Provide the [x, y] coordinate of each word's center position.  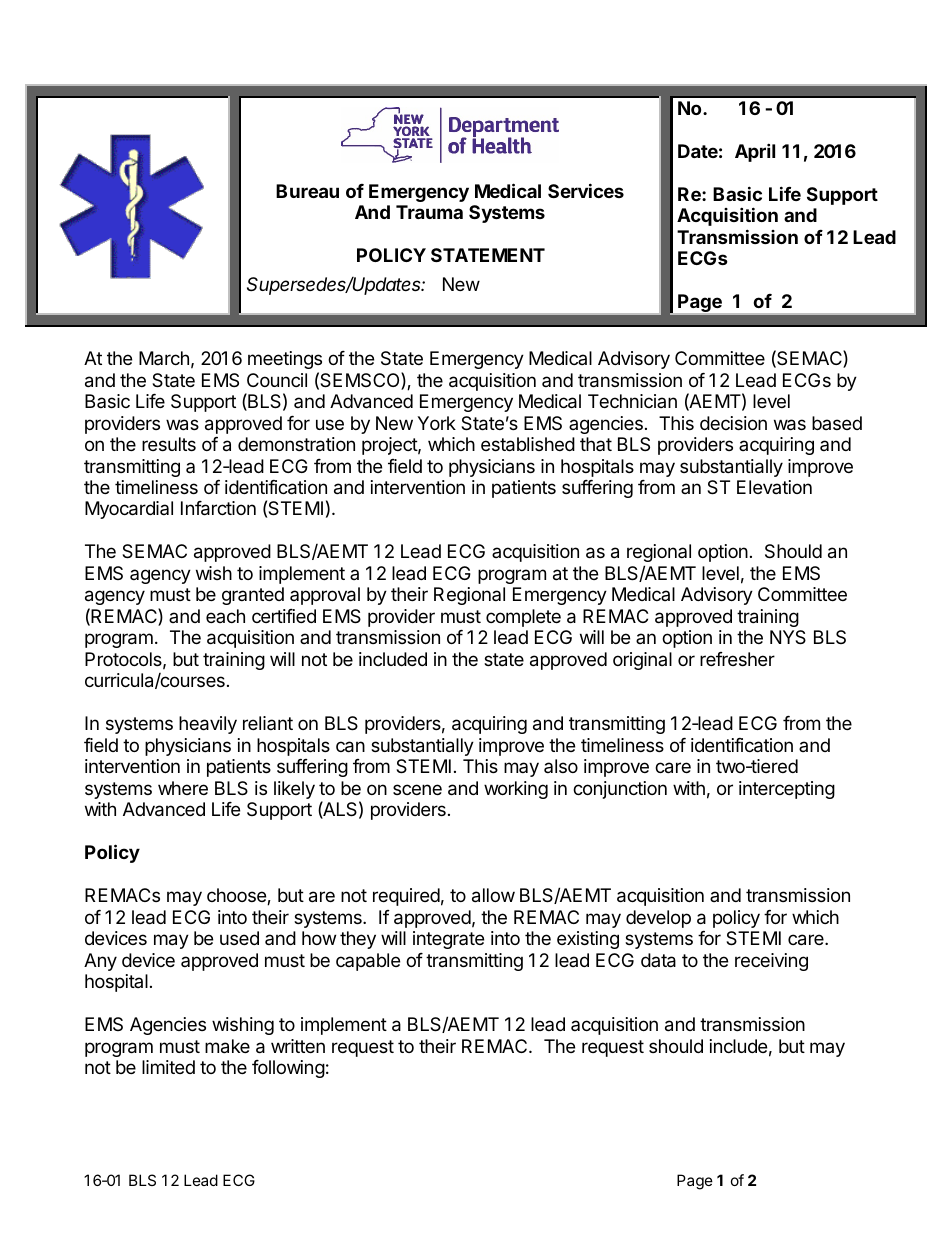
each [225, 616]
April [755, 152]
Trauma [429, 212]
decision [733, 423]
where [183, 788]
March [164, 358]
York [436, 423]
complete [523, 618]
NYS [788, 637]
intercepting [787, 790]
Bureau [307, 191]
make [227, 1046]
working [516, 790]
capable [368, 962]
